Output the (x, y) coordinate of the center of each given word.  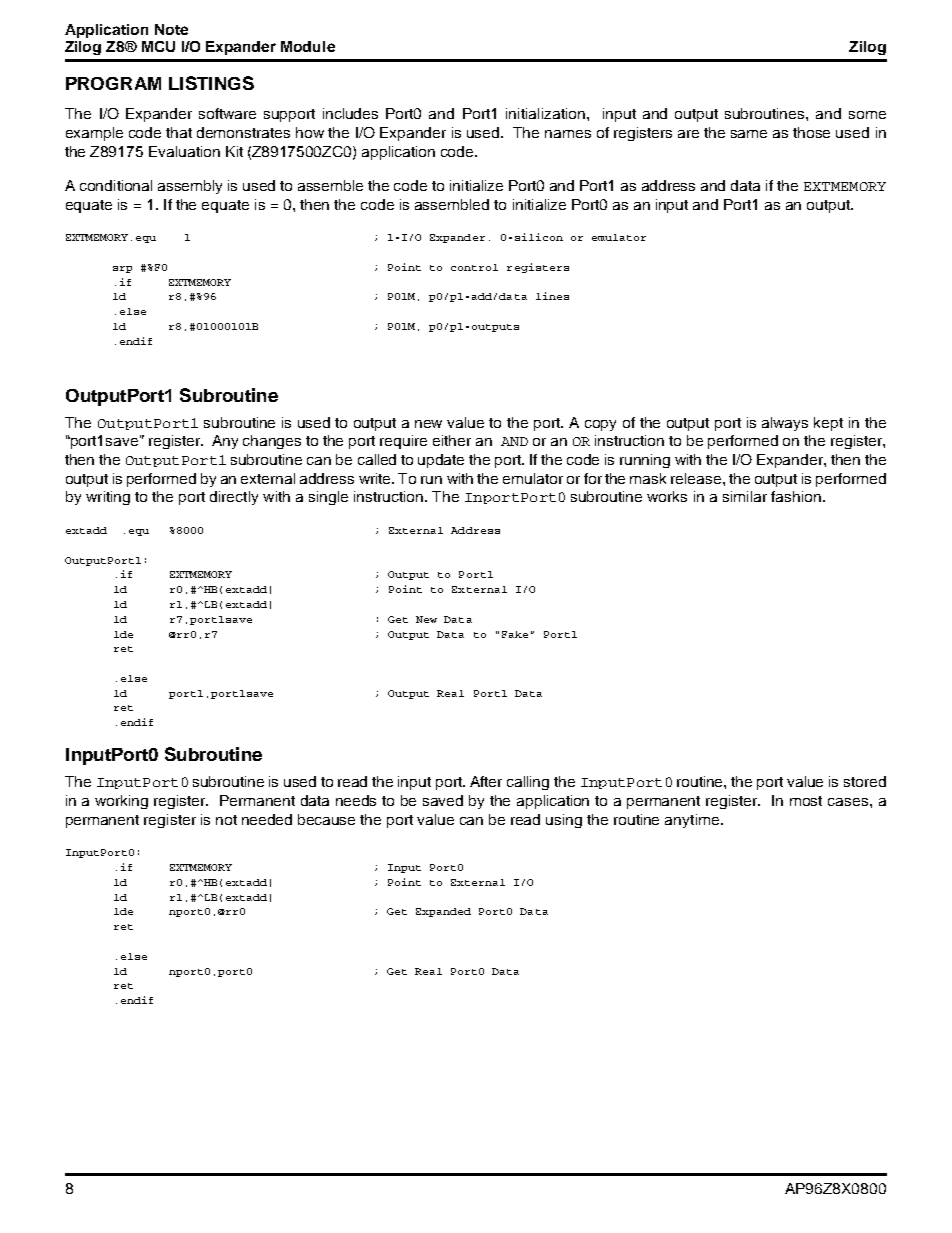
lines (552, 296)
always (785, 424)
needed (267, 819)
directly (234, 498)
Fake (515, 634)
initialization (545, 113)
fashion (796, 496)
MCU (158, 46)
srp (122, 269)
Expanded (443, 912)
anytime (693, 821)
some (867, 115)
